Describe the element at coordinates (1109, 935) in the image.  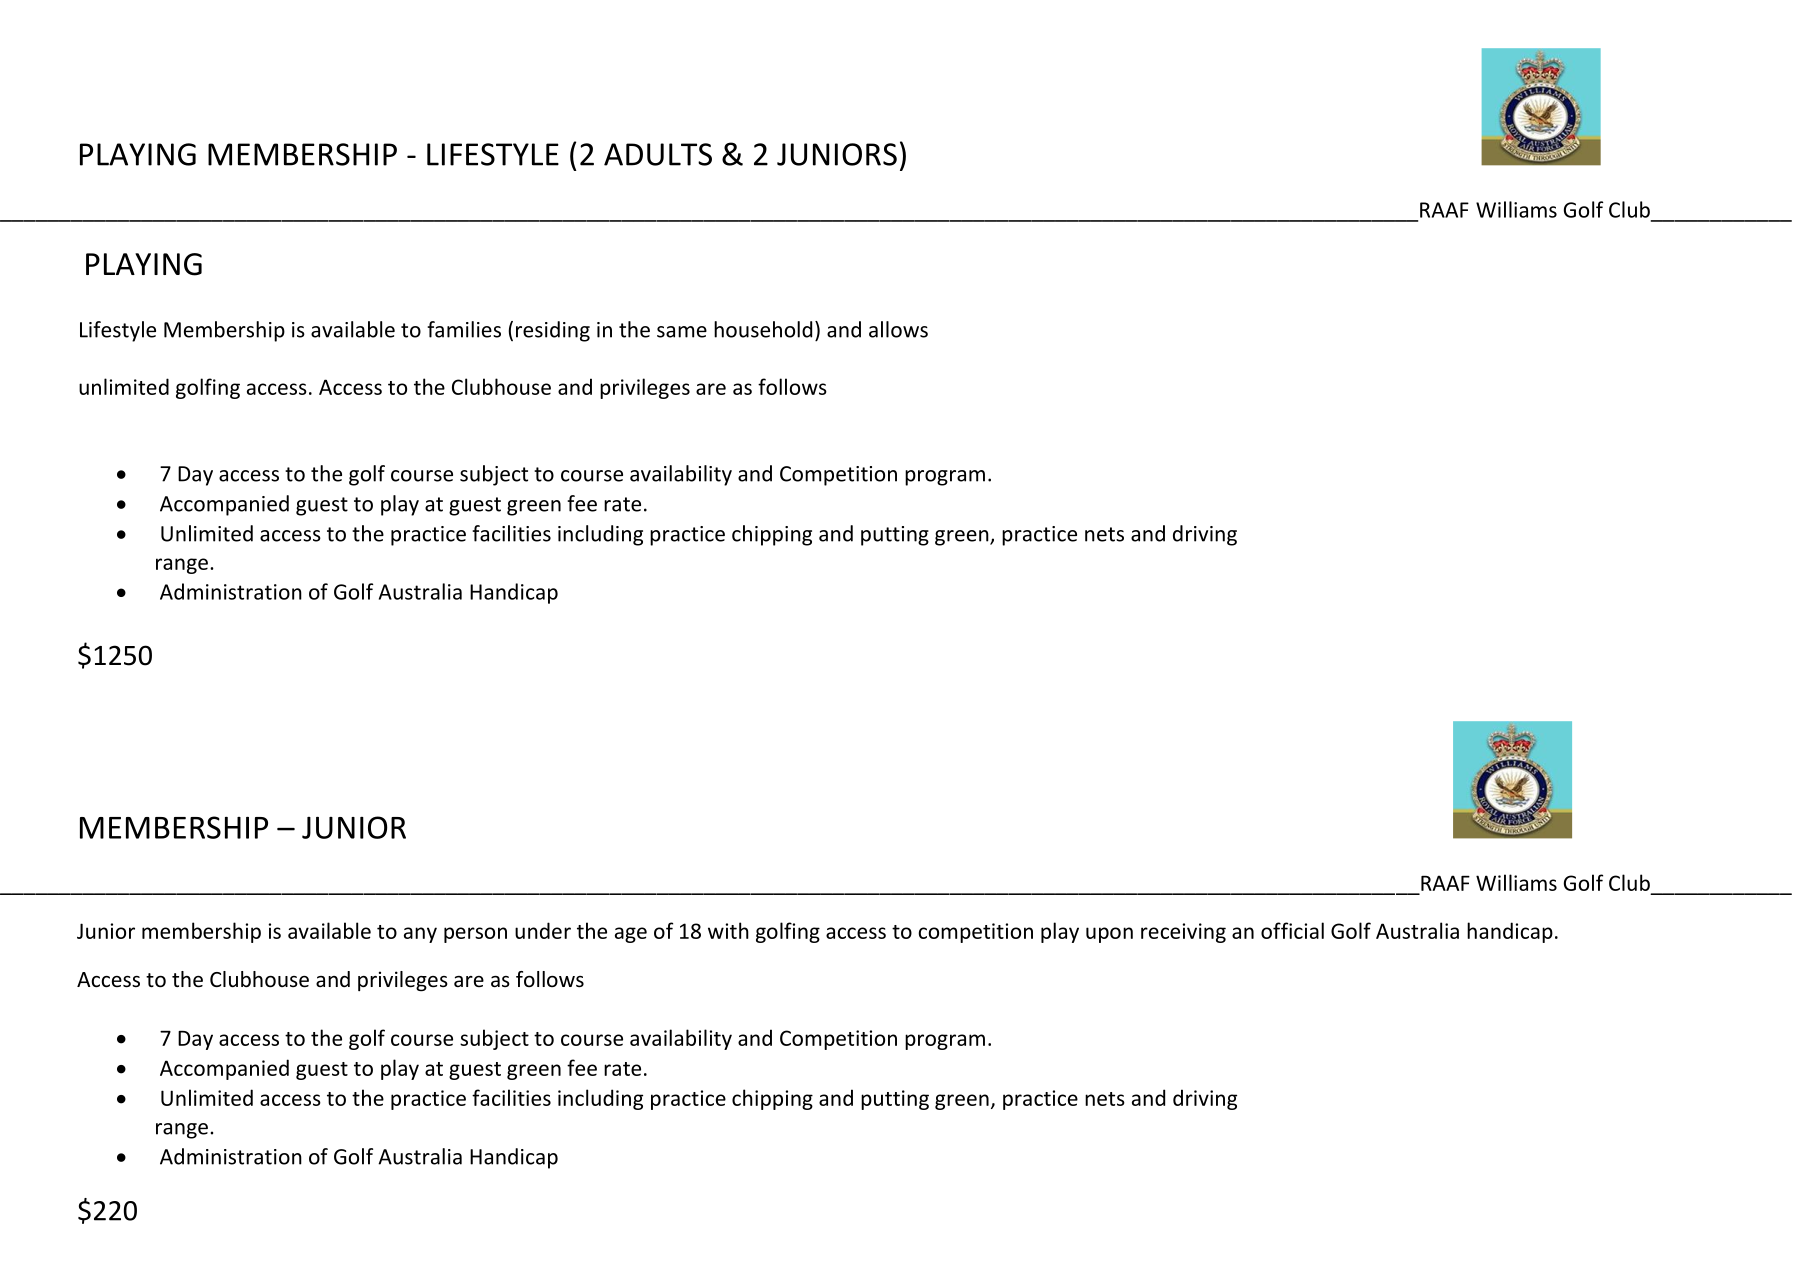
I see `upon` at that location.
